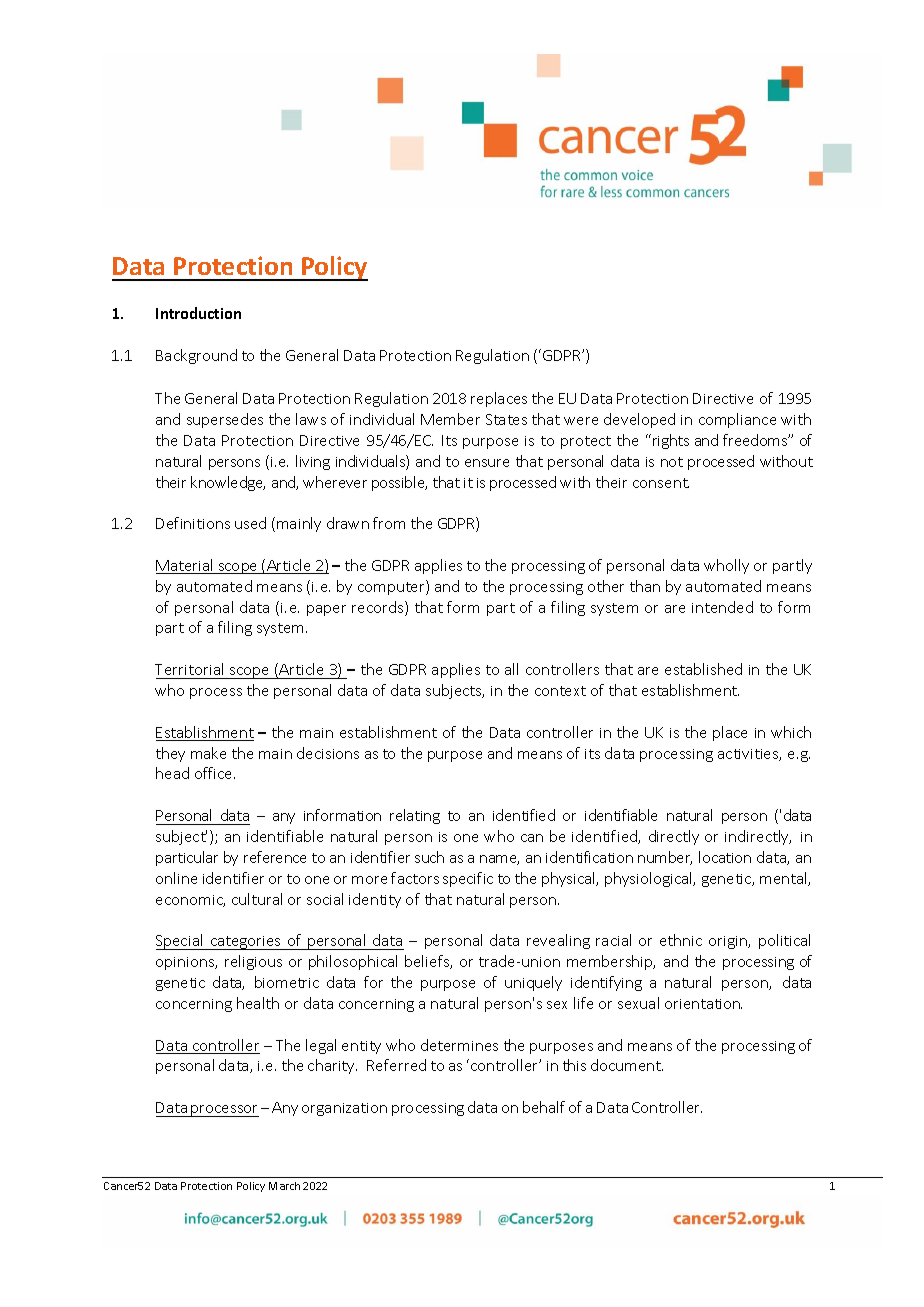  Describe the element at coordinates (326, 610) in the screenshot. I see `paper` at that location.
